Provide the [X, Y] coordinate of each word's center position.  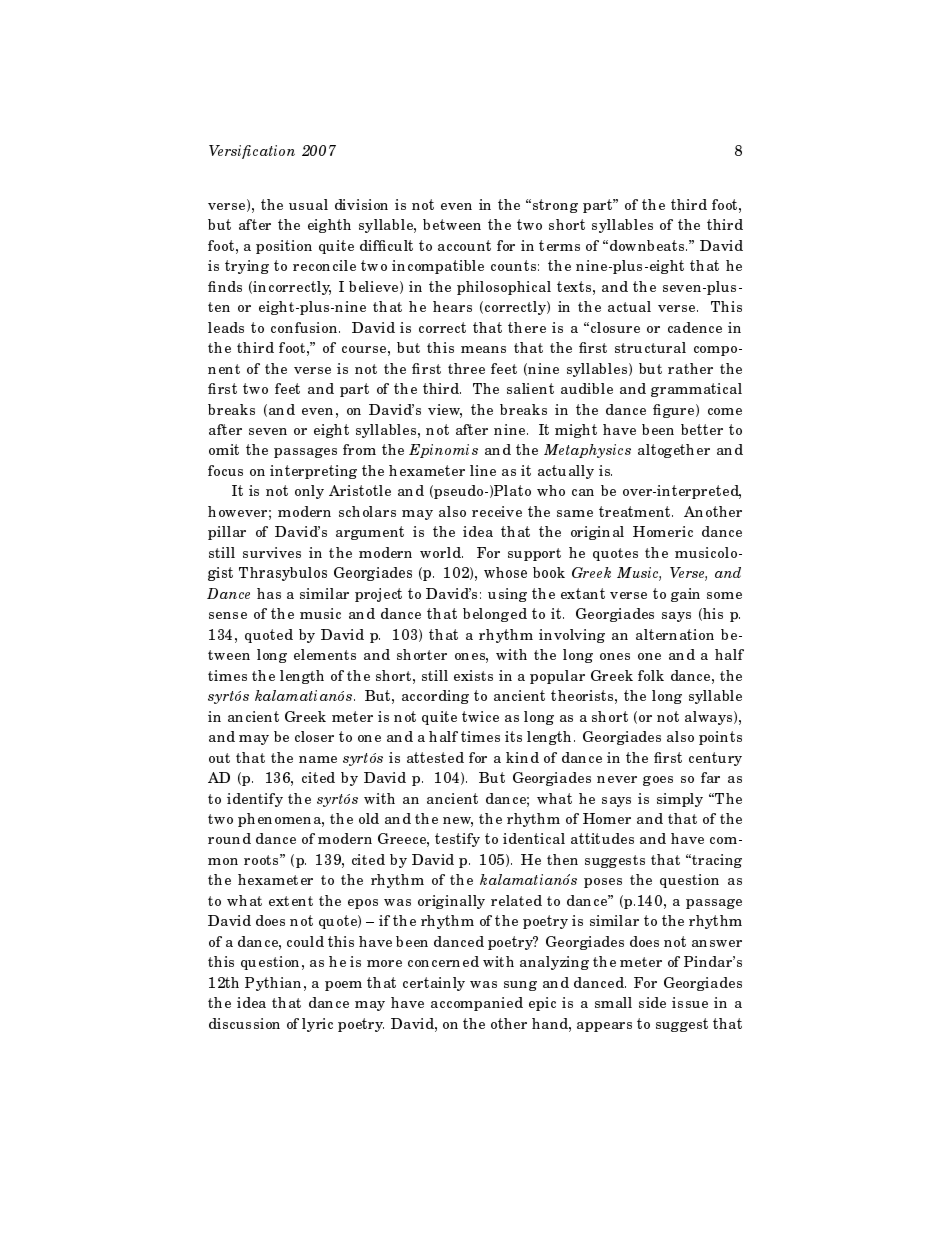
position [284, 247]
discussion [244, 1023]
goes [658, 781]
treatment [636, 511]
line [483, 470]
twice [480, 716]
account [464, 245]
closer [314, 736]
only [309, 492]
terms [559, 245]
